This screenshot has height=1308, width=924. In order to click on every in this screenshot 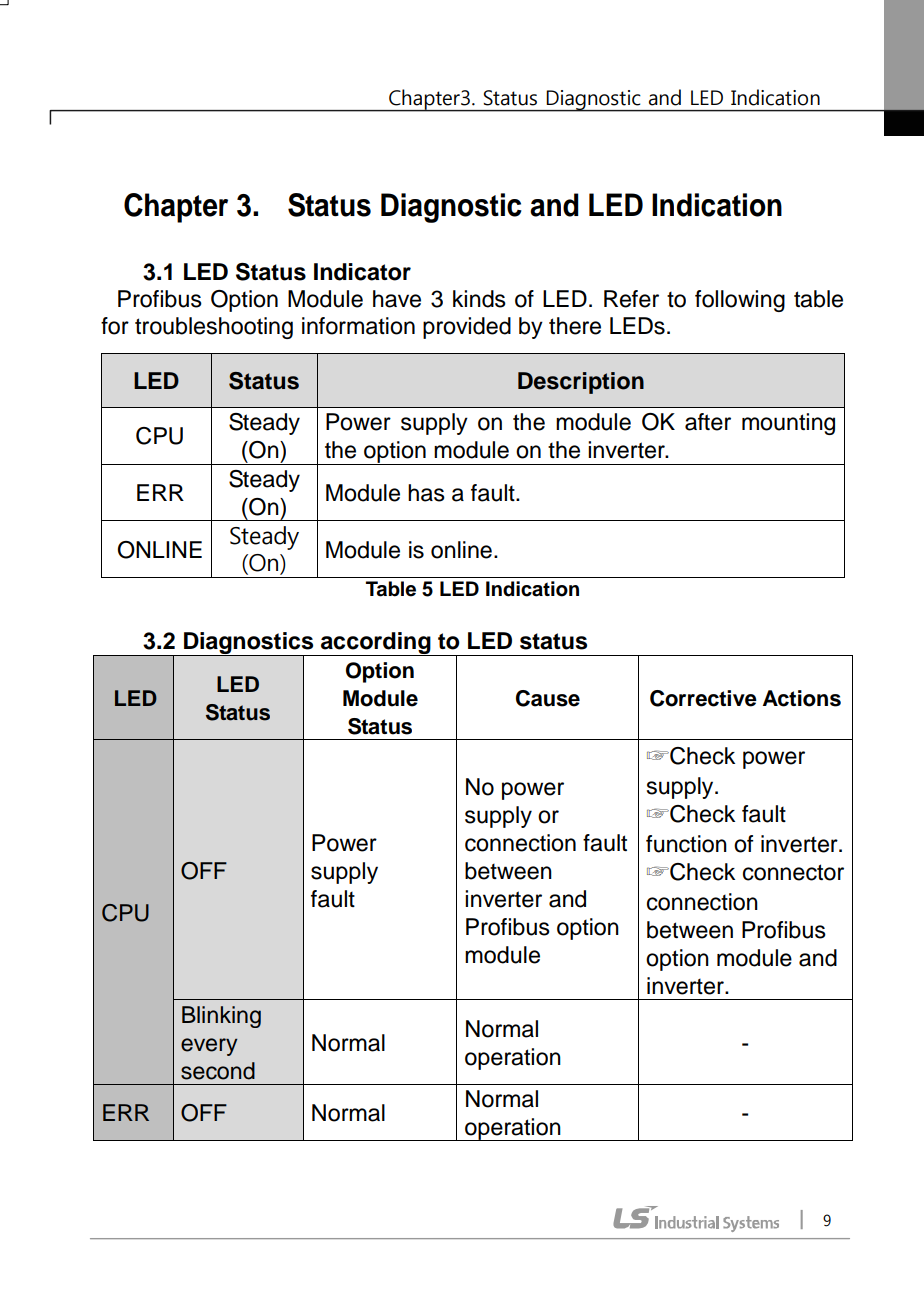, I will do `click(209, 1047)`.
